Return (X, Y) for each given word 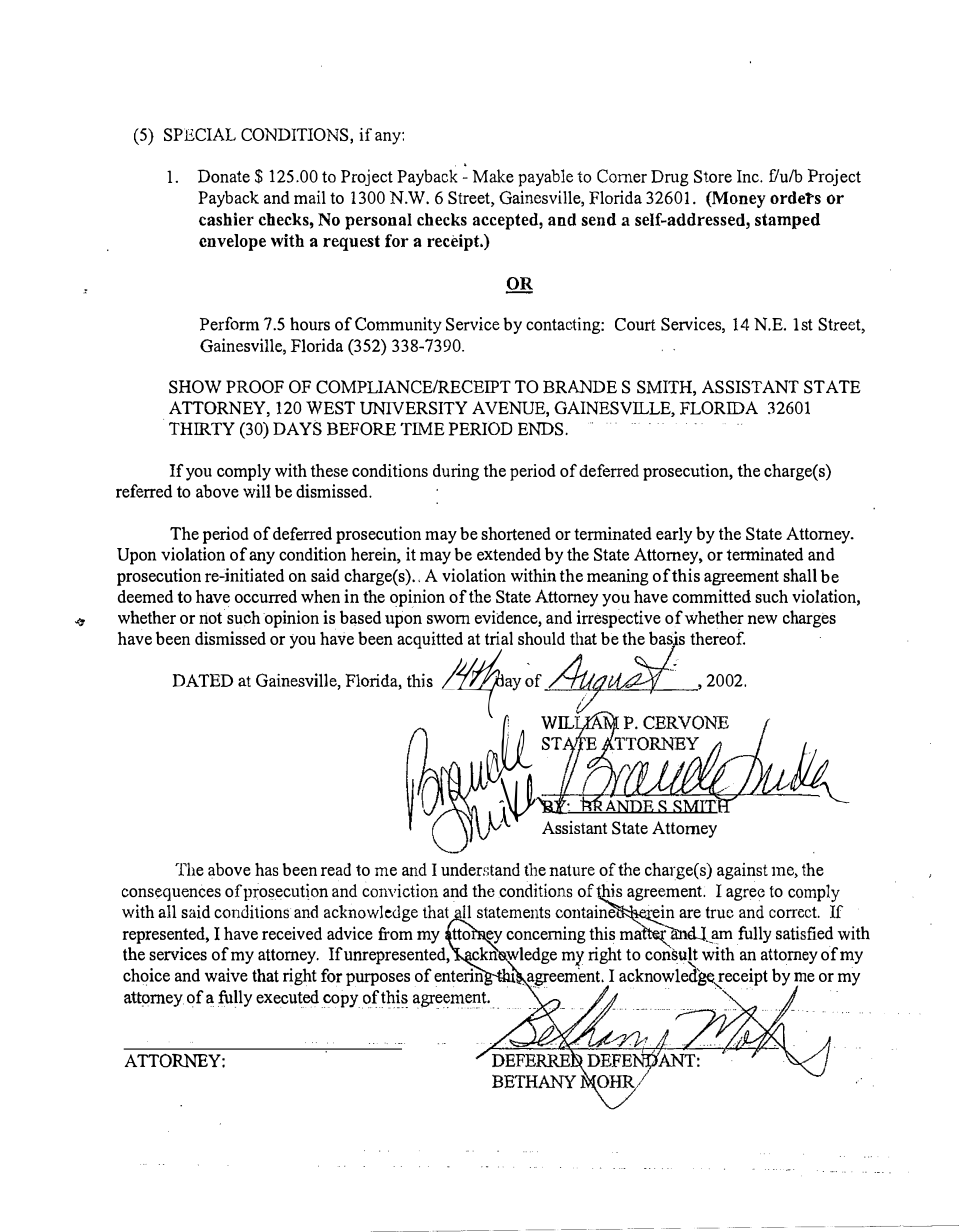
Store (713, 176)
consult (671, 952)
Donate (223, 176)
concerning (546, 935)
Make (493, 176)
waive (226, 975)
